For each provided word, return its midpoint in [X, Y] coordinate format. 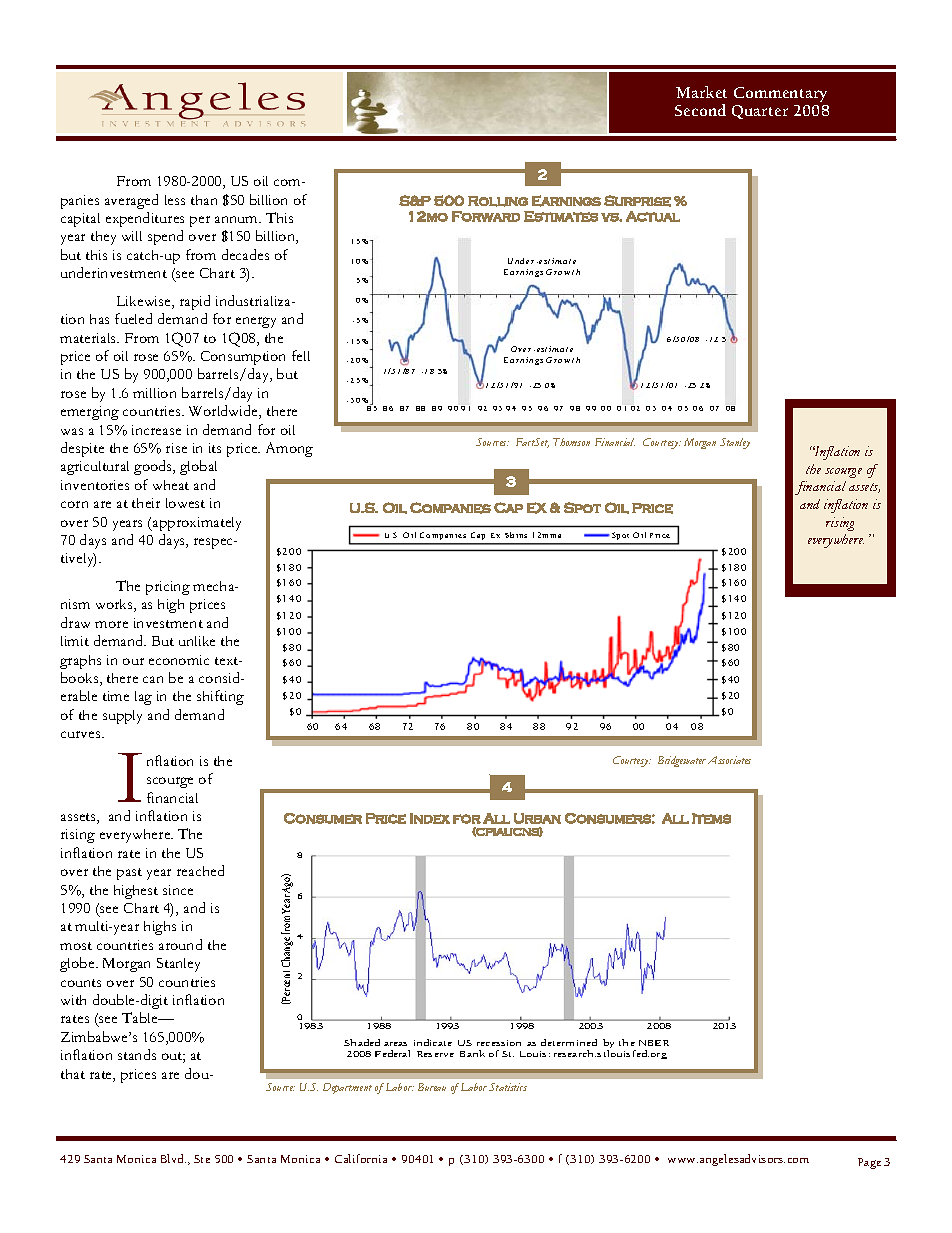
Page [869, 1163]
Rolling [498, 201]
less [175, 200]
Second [700, 110]
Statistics [508, 1087]
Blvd [173, 1158]
